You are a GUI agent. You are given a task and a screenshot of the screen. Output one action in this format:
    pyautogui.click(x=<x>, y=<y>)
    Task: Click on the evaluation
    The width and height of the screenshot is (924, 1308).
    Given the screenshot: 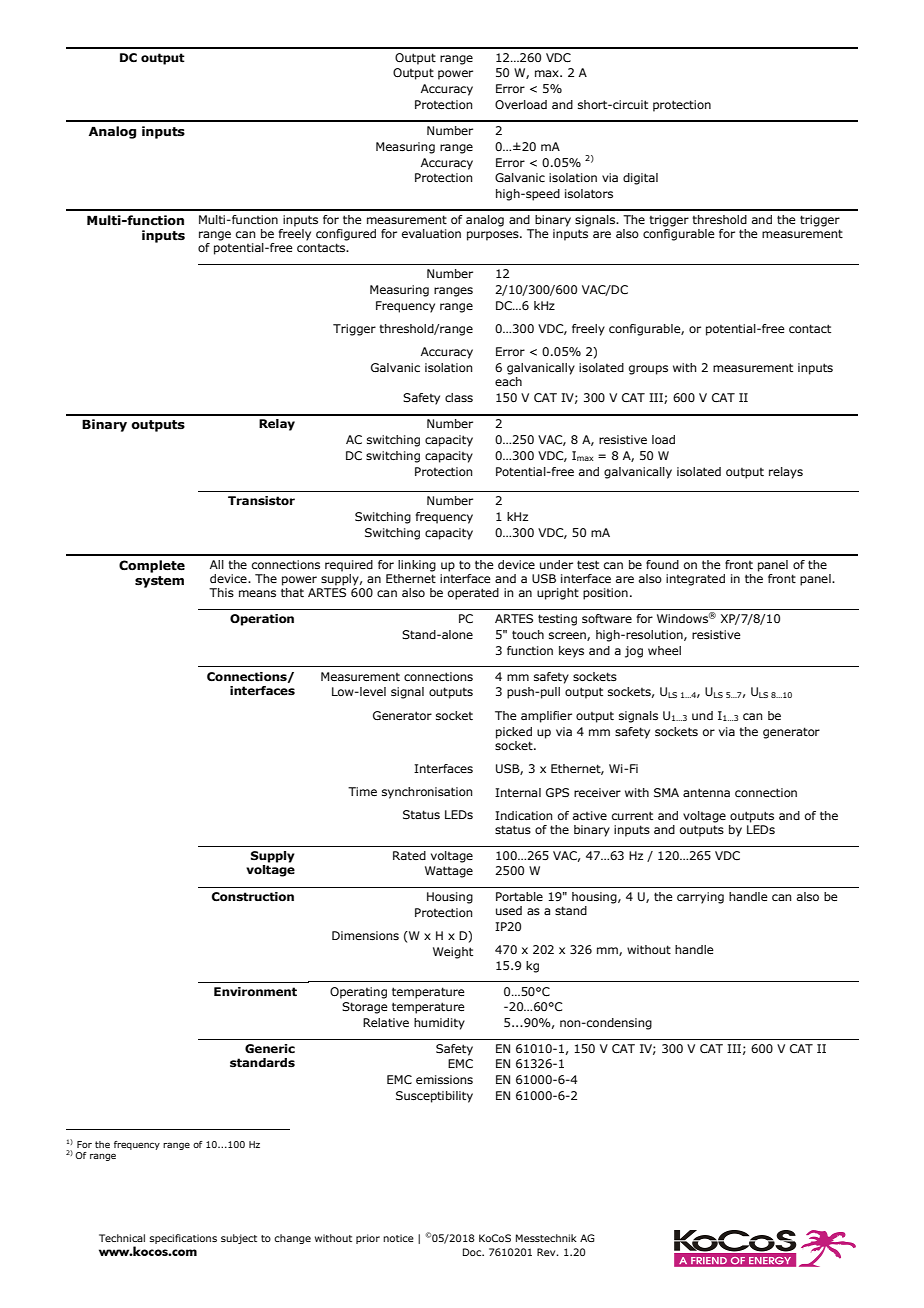 What is the action you would take?
    pyautogui.click(x=431, y=233)
